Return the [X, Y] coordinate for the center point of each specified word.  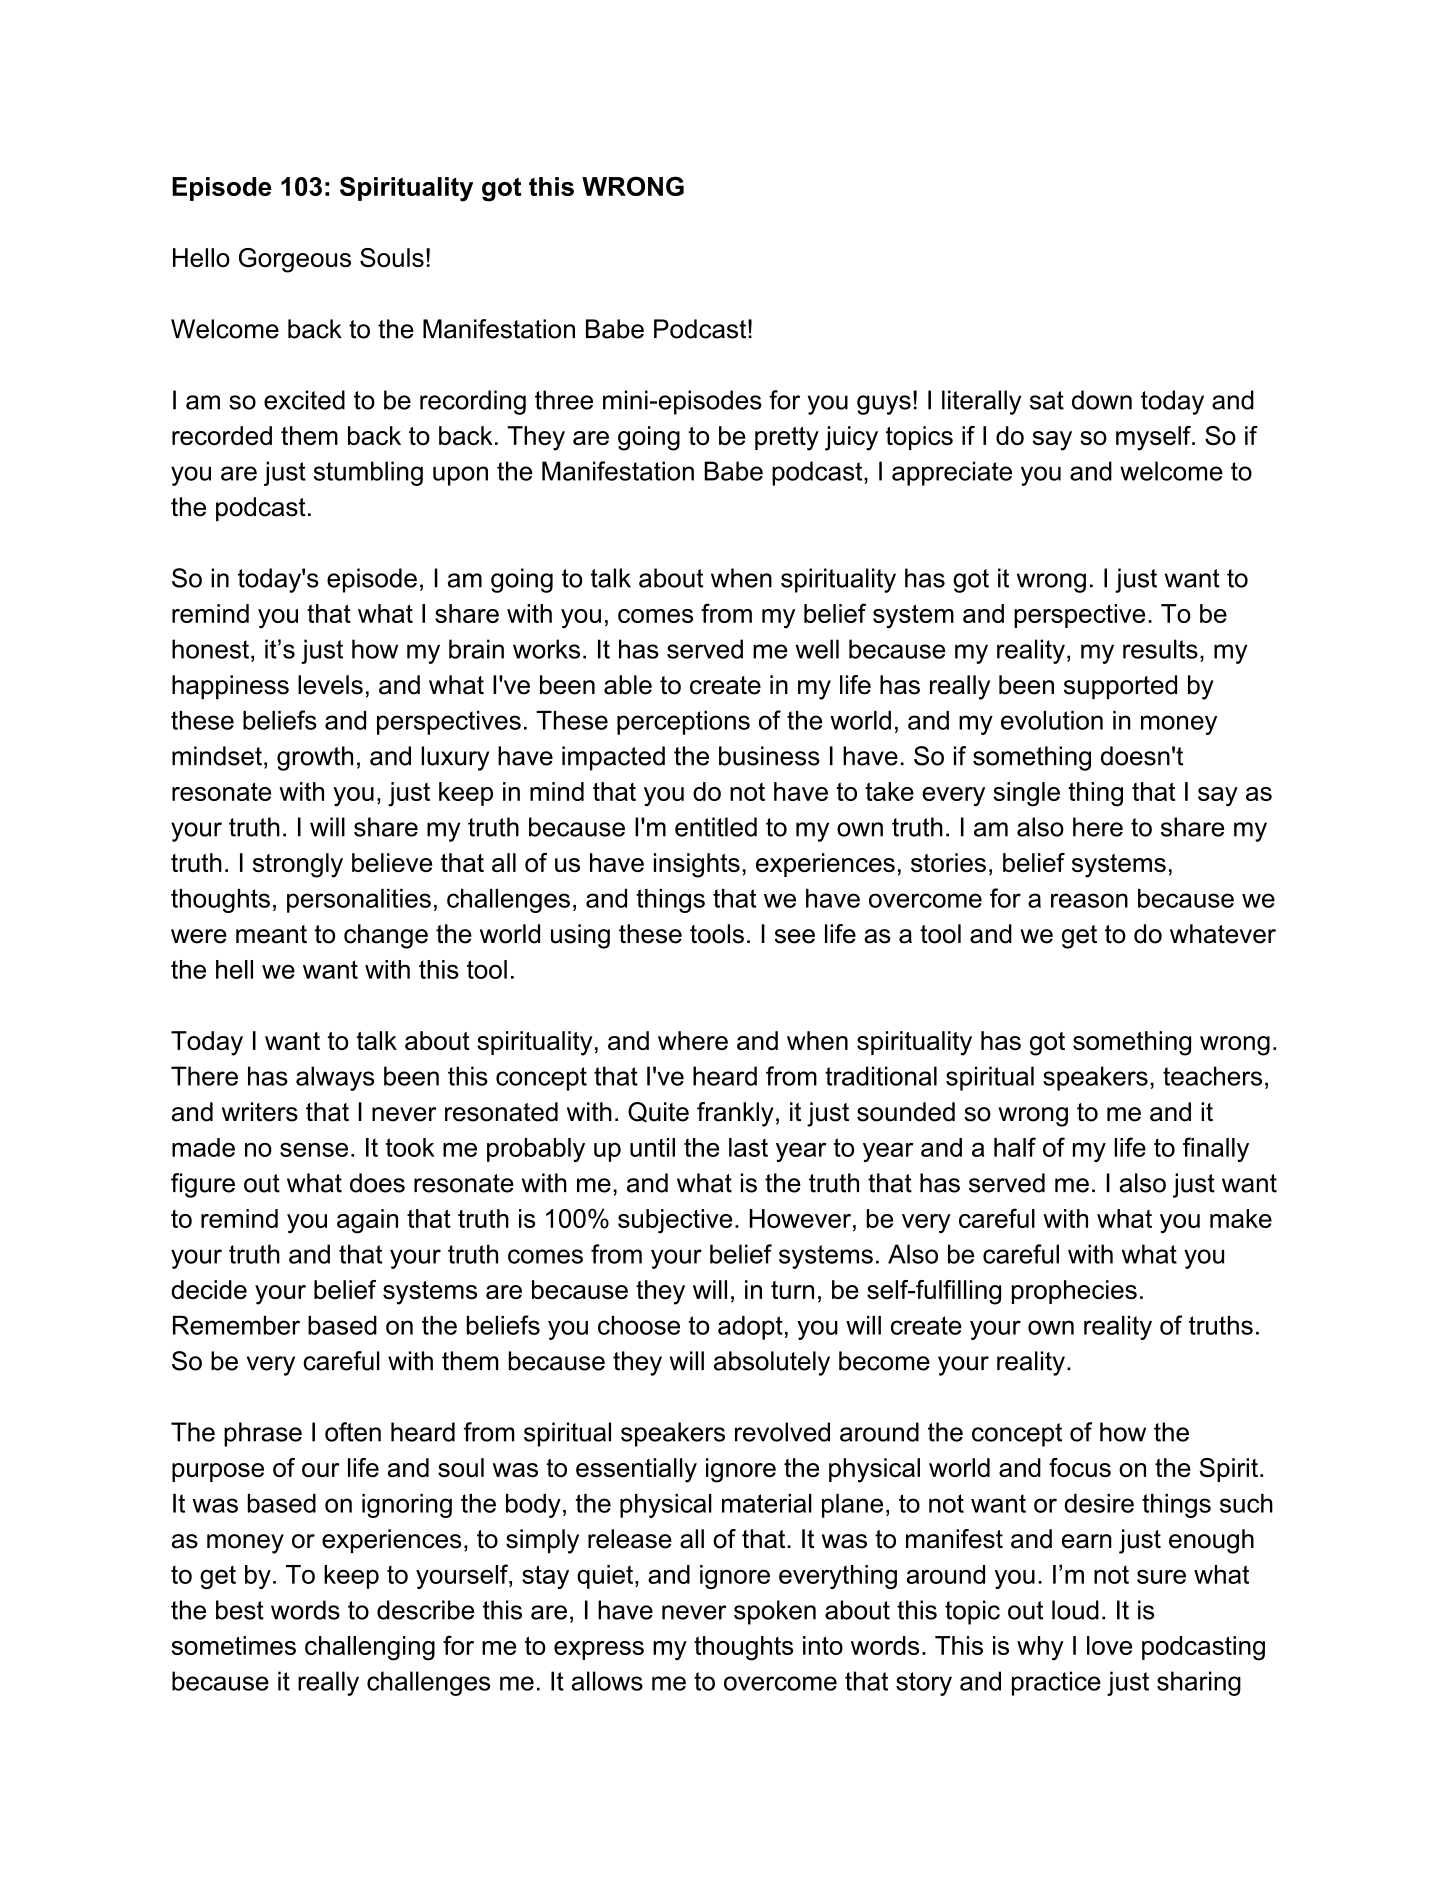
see [795, 936]
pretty [787, 439]
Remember [236, 1325]
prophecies [1074, 1292]
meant [271, 934]
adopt [750, 1328]
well [817, 649]
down [1102, 400]
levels [330, 685]
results [1160, 649]
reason [1089, 900]
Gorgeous [295, 260]
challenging [370, 1648]
